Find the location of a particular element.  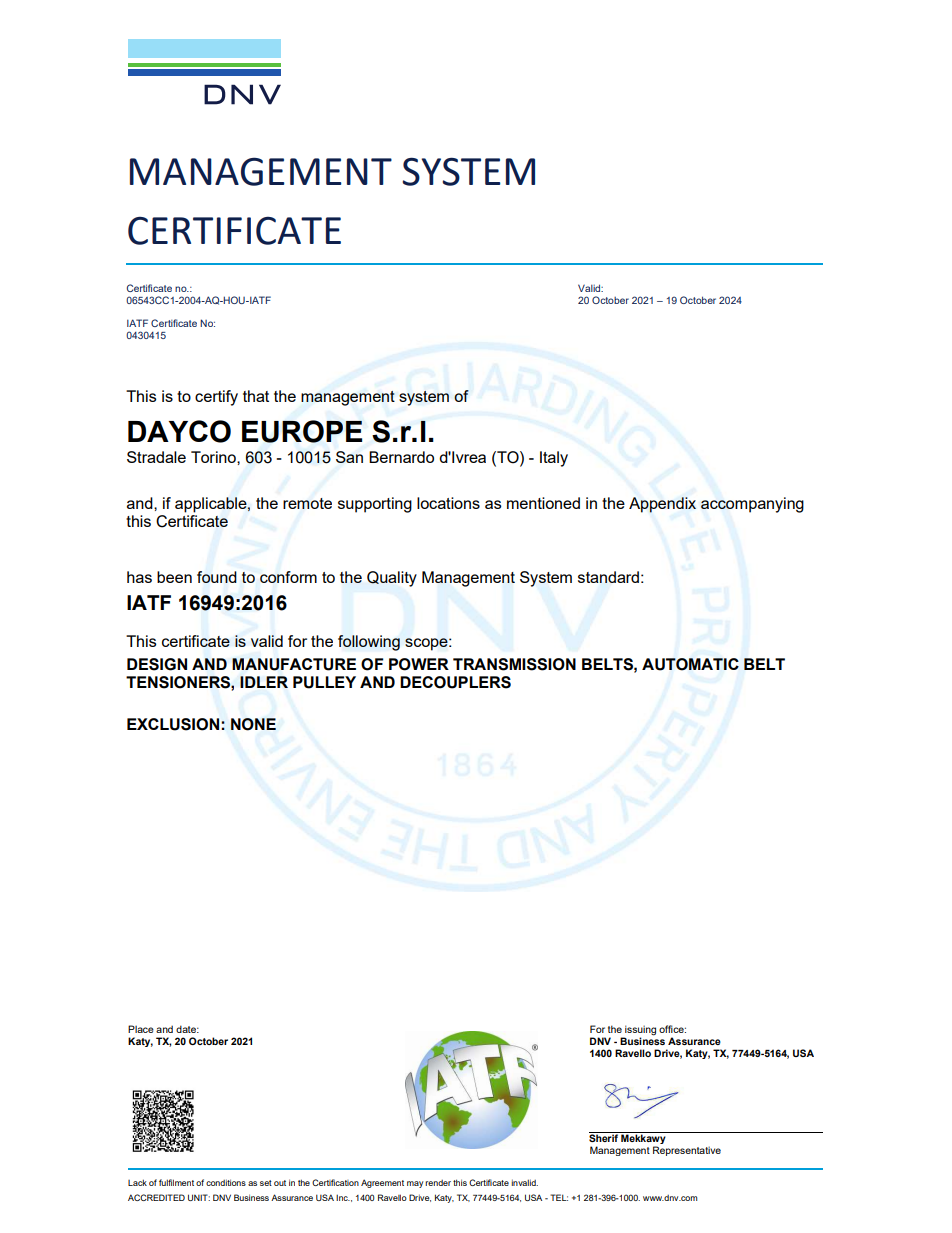

AUTOMATIC is located at coordinates (690, 664).
